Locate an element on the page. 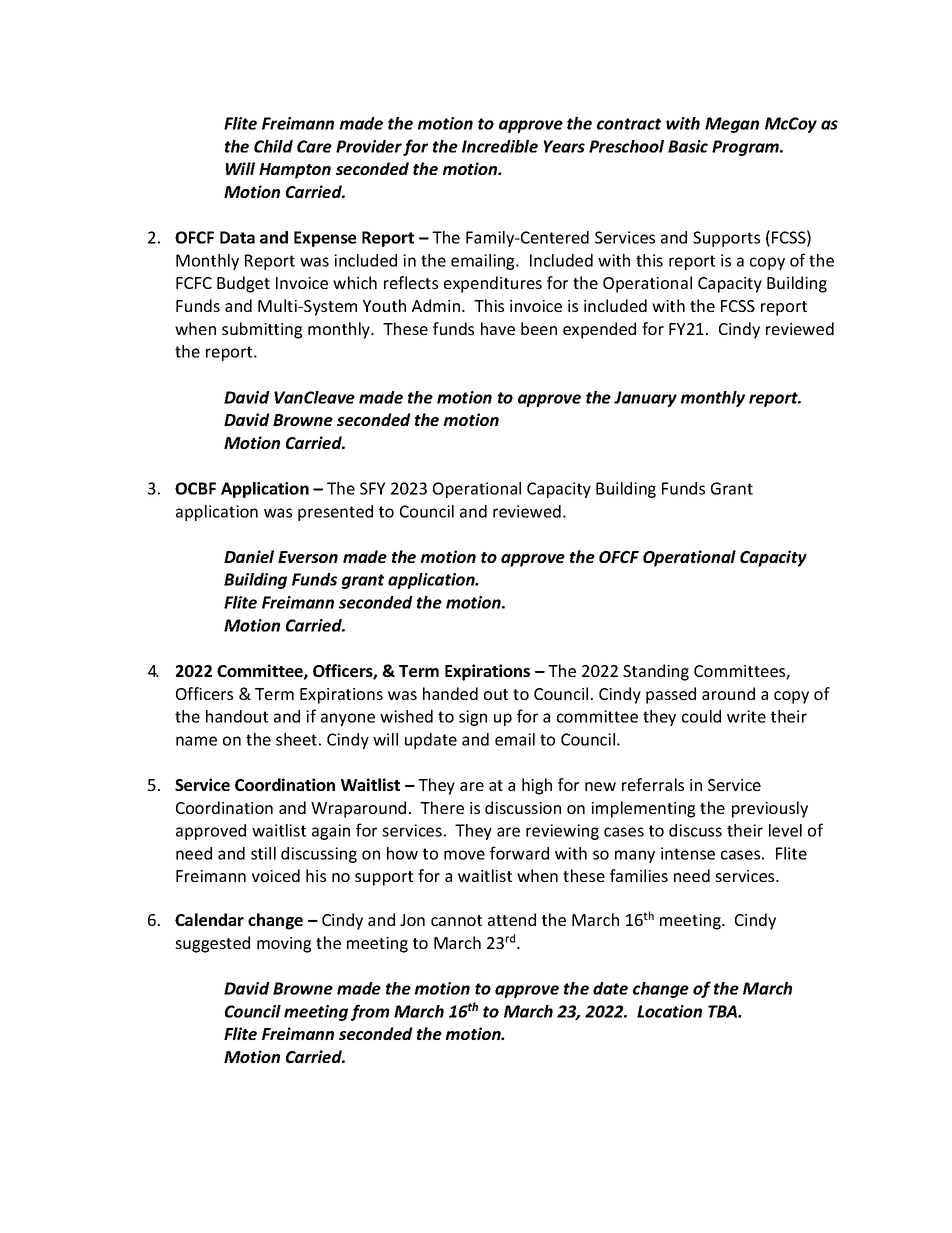 The image size is (952, 1233). attend is located at coordinates (512, 919).
